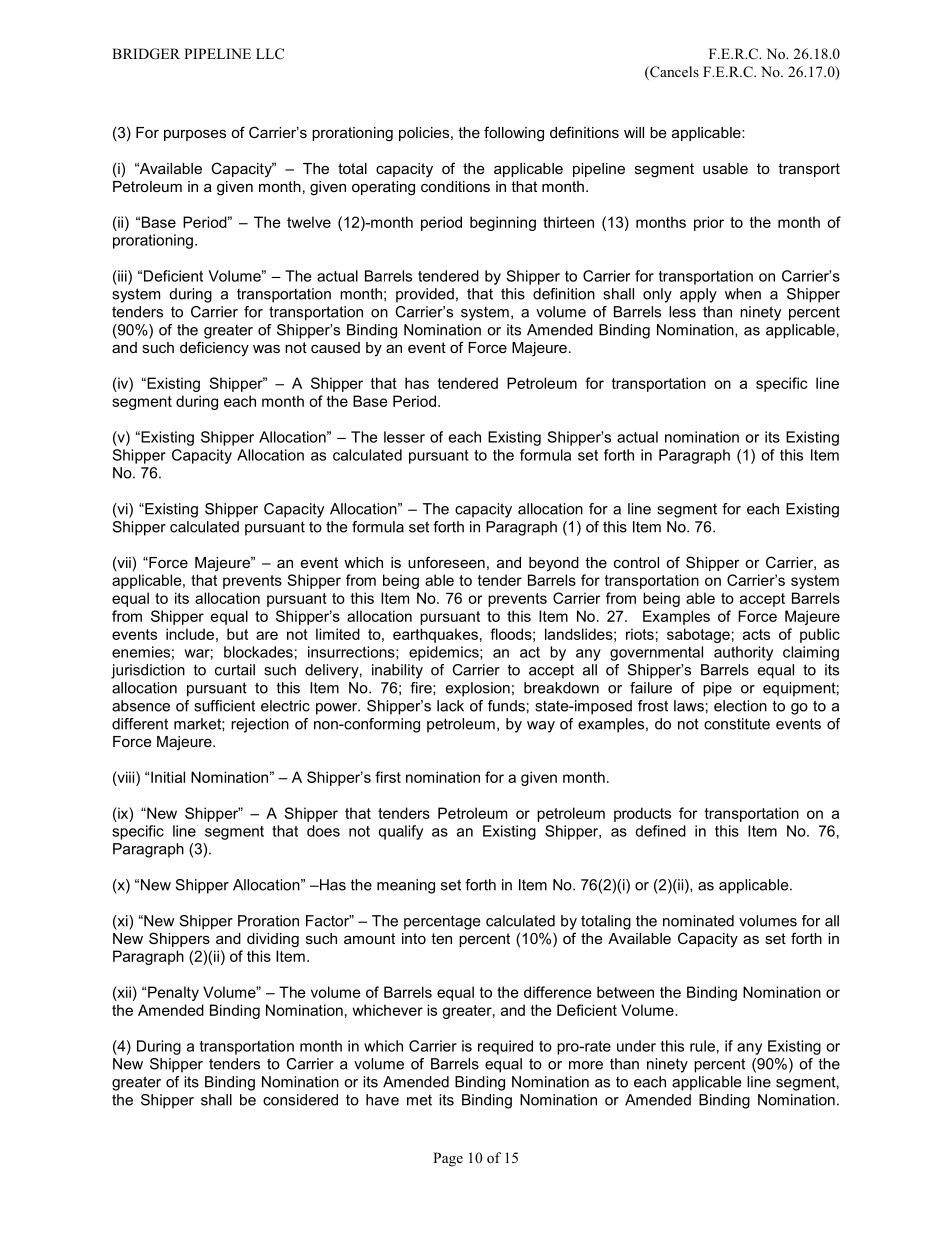  Describe the element at coordinates (270, 53) in the screenshot. I see `LLC` at that location.
